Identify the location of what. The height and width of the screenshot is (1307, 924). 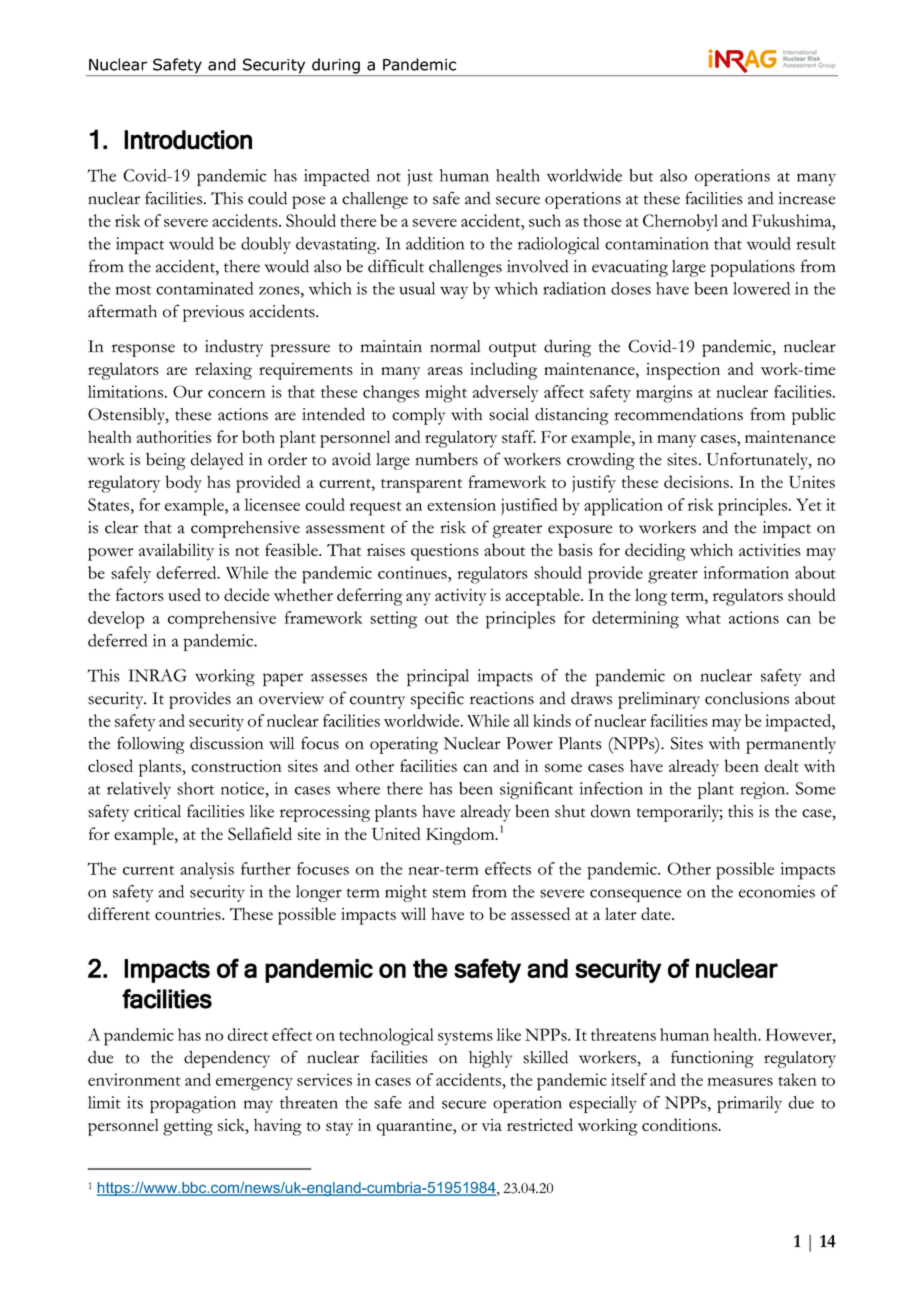
(703, 617).
